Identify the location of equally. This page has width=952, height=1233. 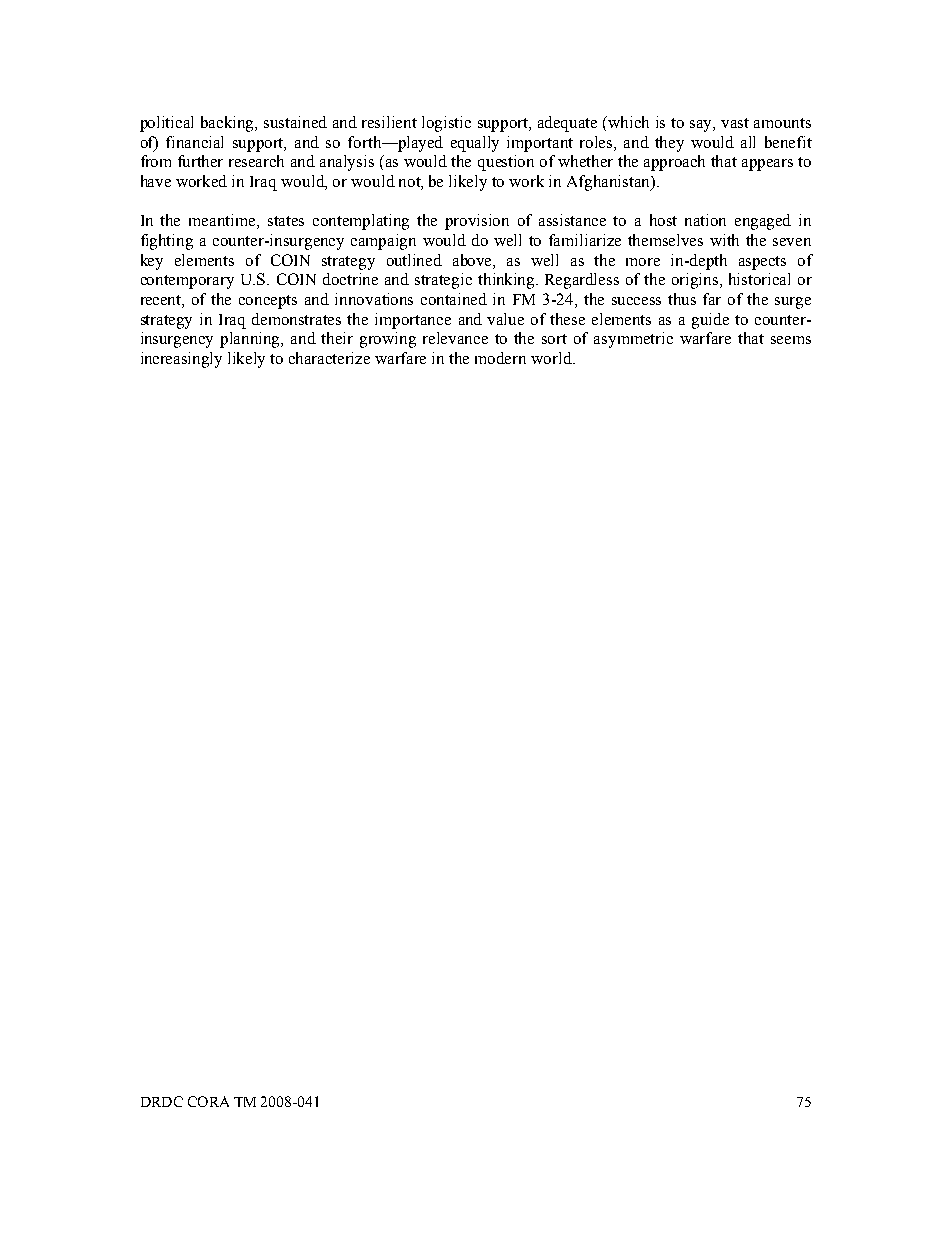
(475, 144).
